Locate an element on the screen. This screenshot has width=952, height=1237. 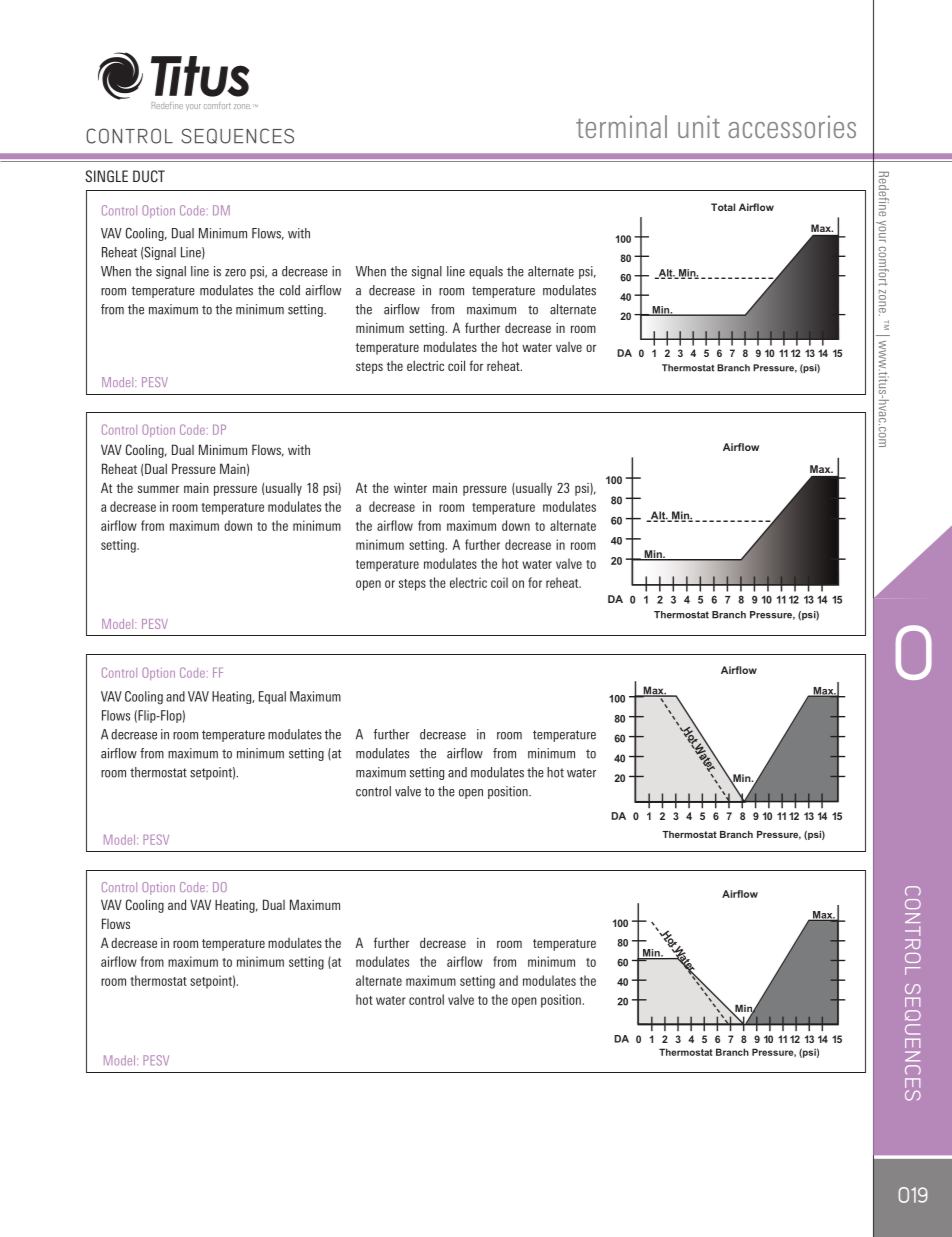
unit is located at coordinates (699, 126).
